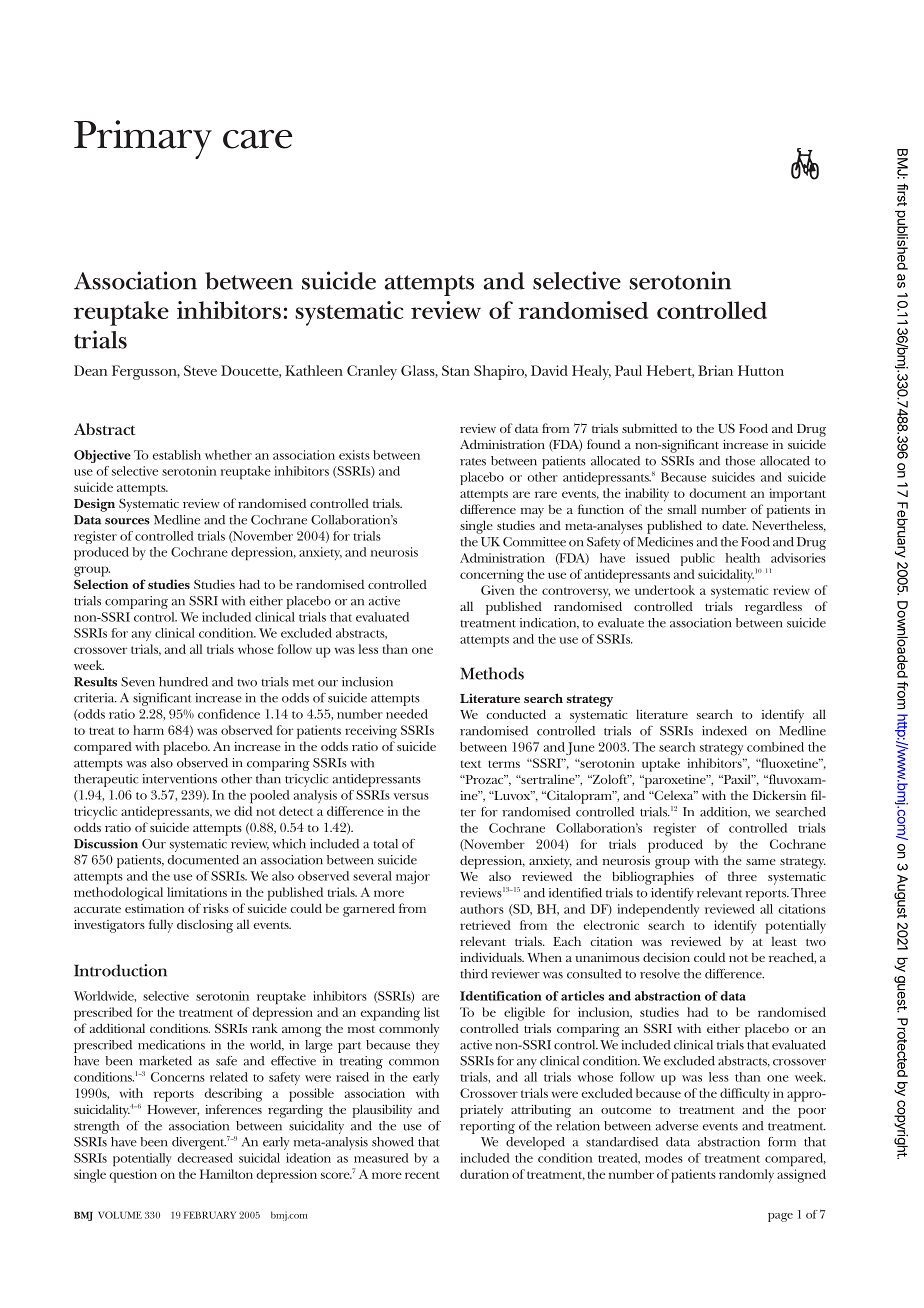  I want to click on same, so click(761, 862).
